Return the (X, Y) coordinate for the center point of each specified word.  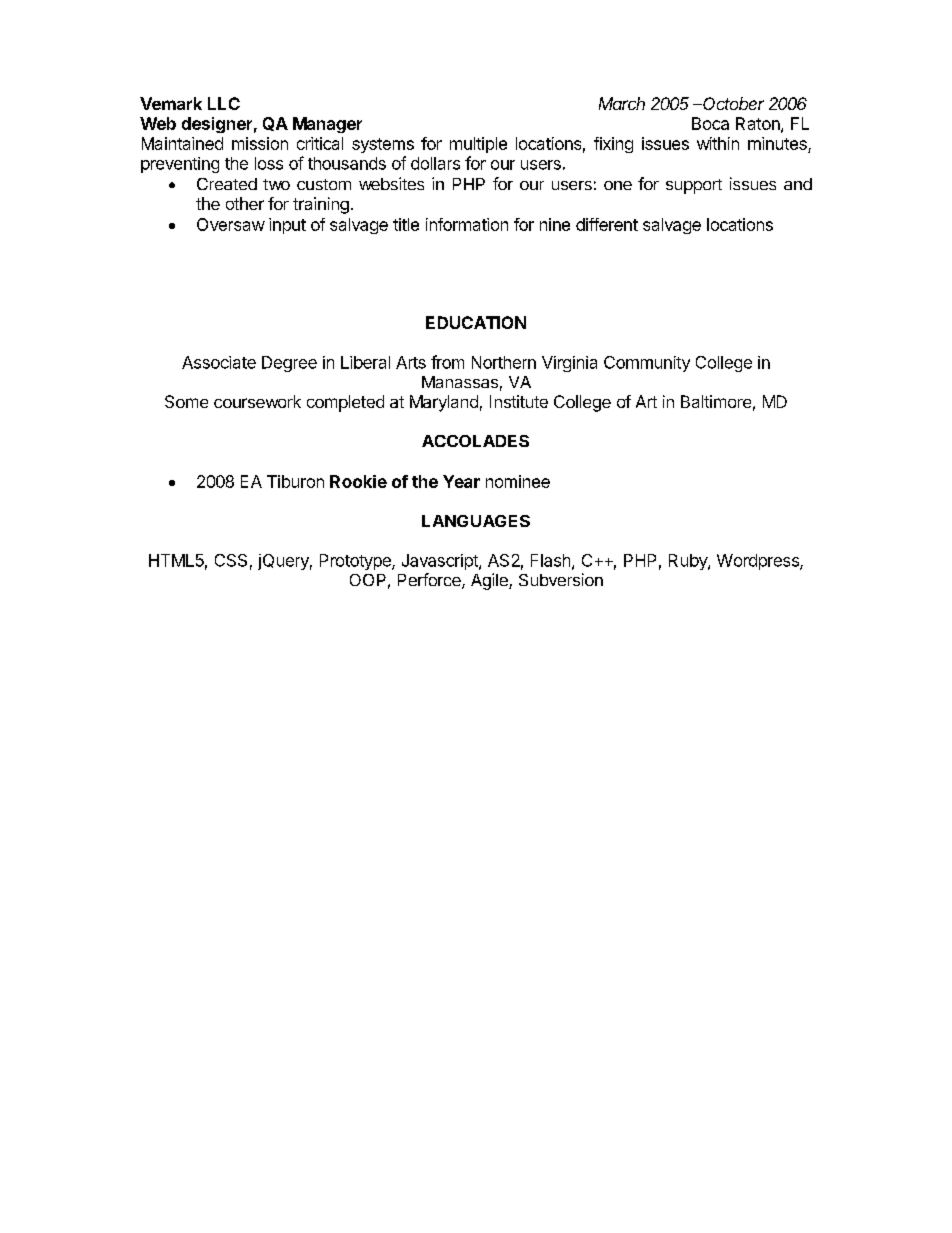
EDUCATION (476, 322)
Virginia (569, 364)
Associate (219, 362)
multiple (478, 145)
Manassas (460, 382)
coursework (257, 401)
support (694, 186)
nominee (518, 481)
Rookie (358, 481)
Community (647, 364)
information (467, 224)
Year (461, 481)
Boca (710, 123)
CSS (231, 560)
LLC (224, 103)
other (245, 203)
